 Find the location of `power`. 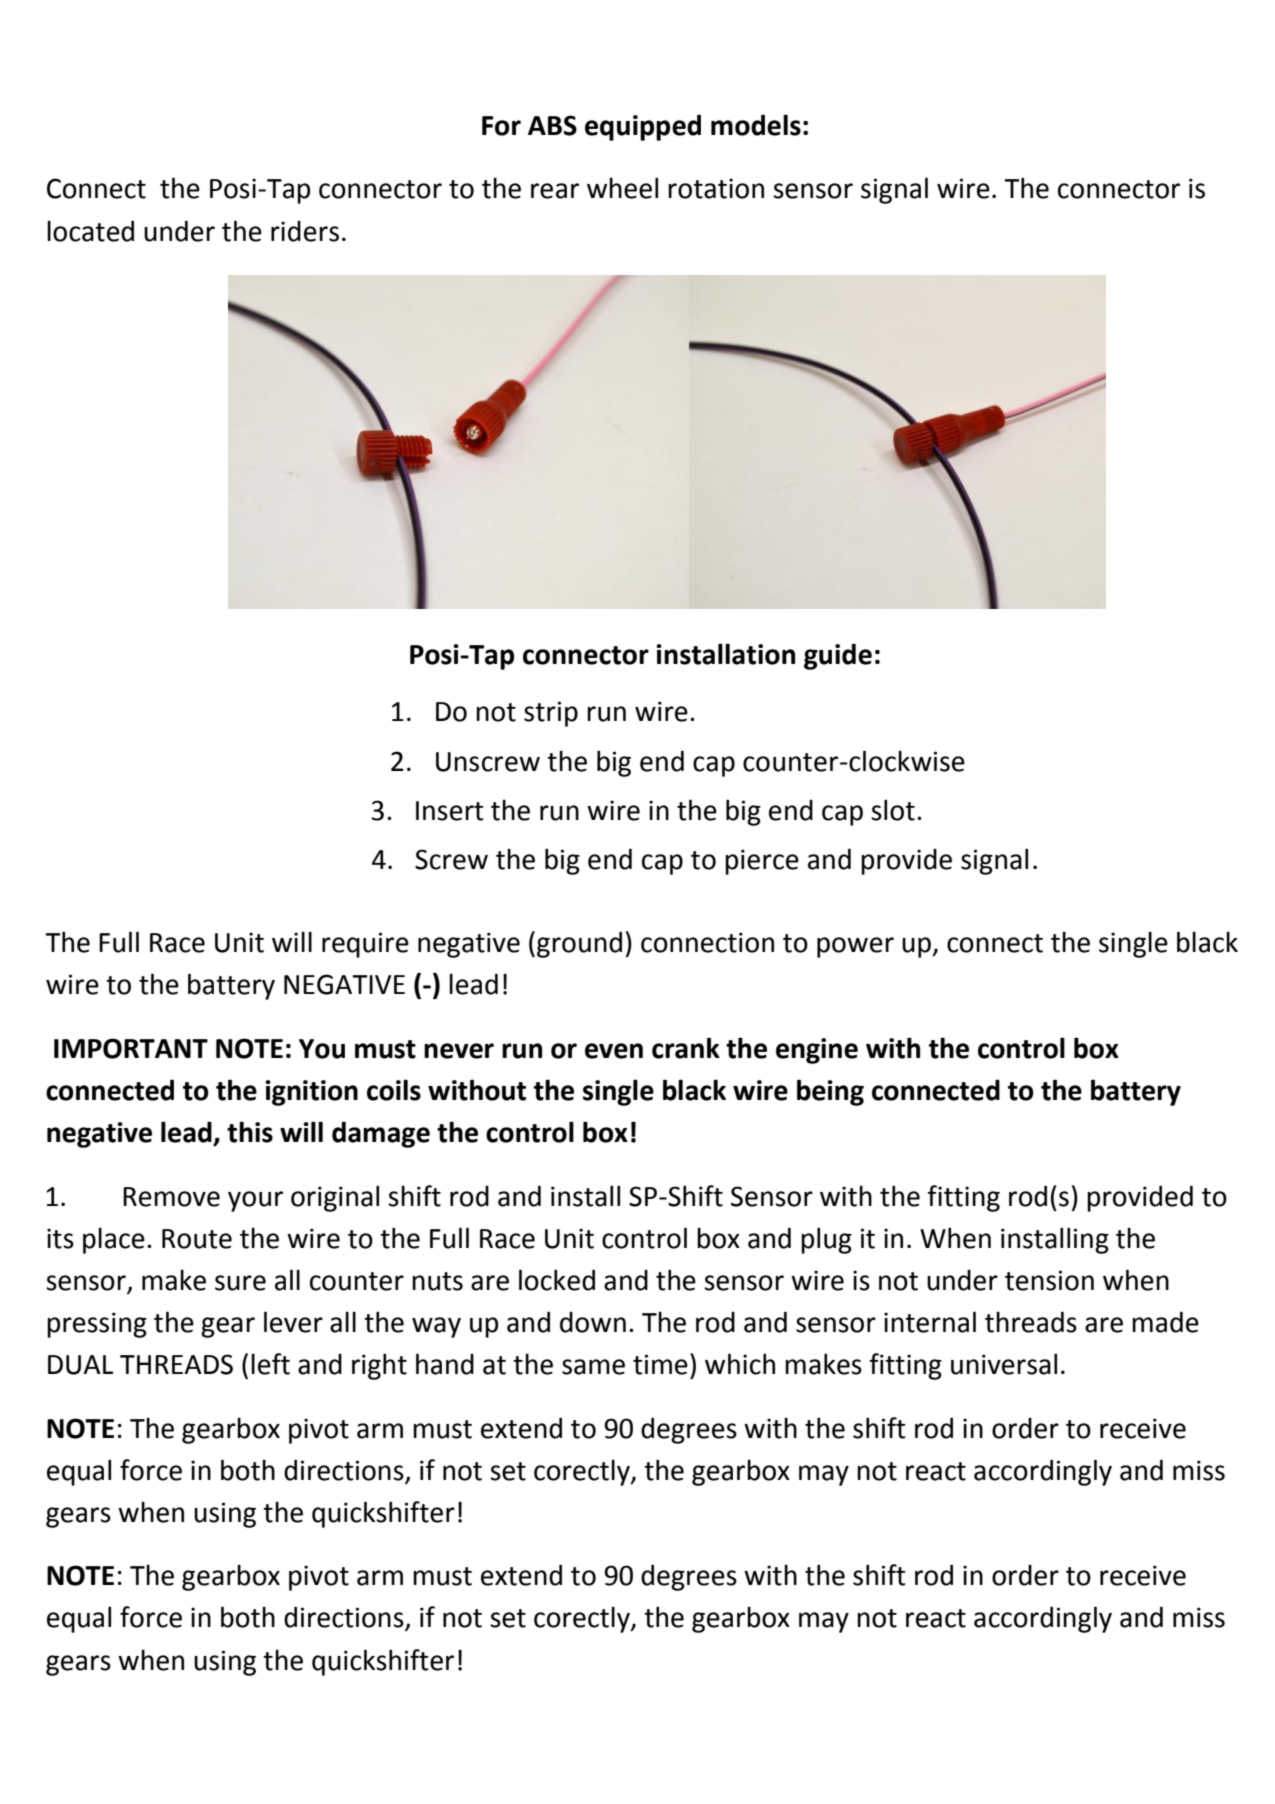

power is located at coordinates (855, 947).
